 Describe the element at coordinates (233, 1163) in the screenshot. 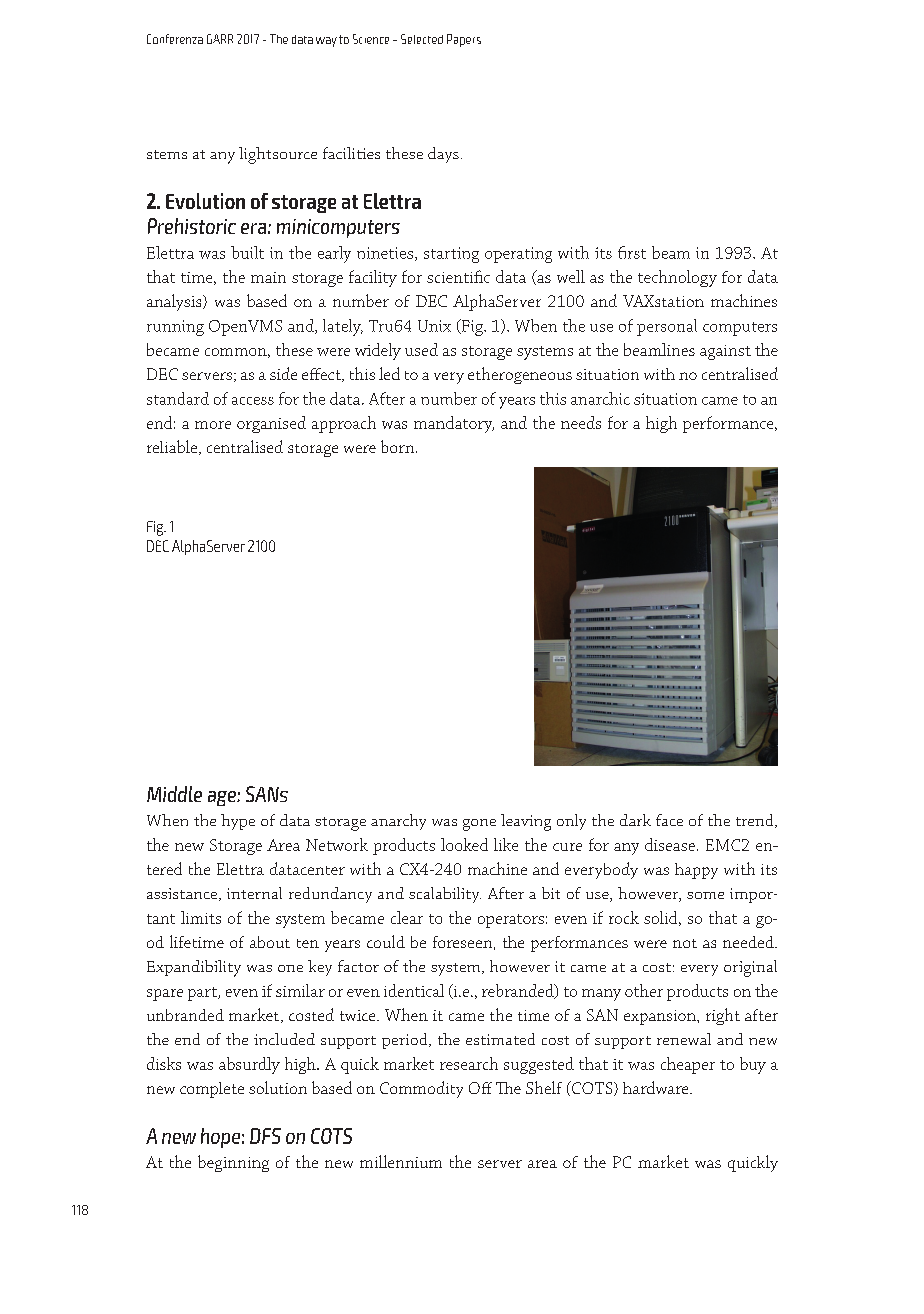

I see `beginning` at that location.
